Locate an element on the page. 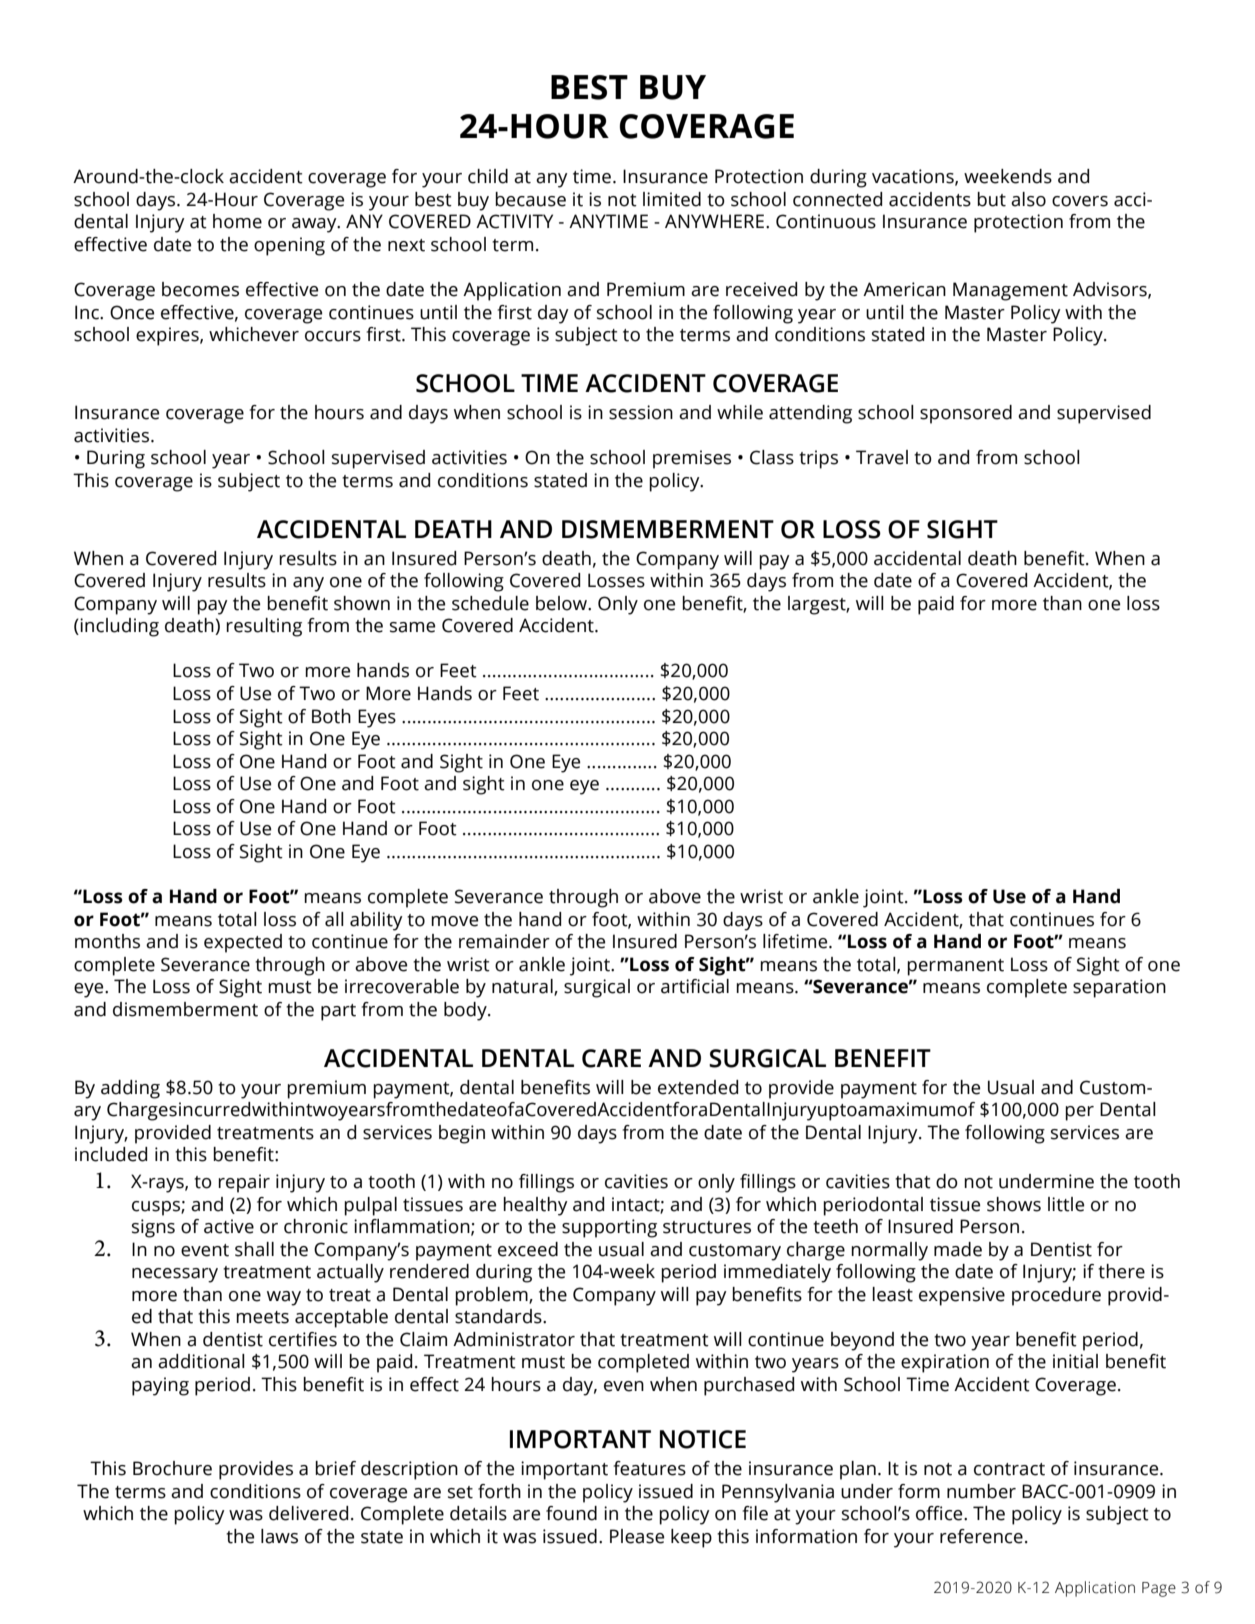 This page has width=1255, height=1624. laws is located at coordinates (279, 1536).
